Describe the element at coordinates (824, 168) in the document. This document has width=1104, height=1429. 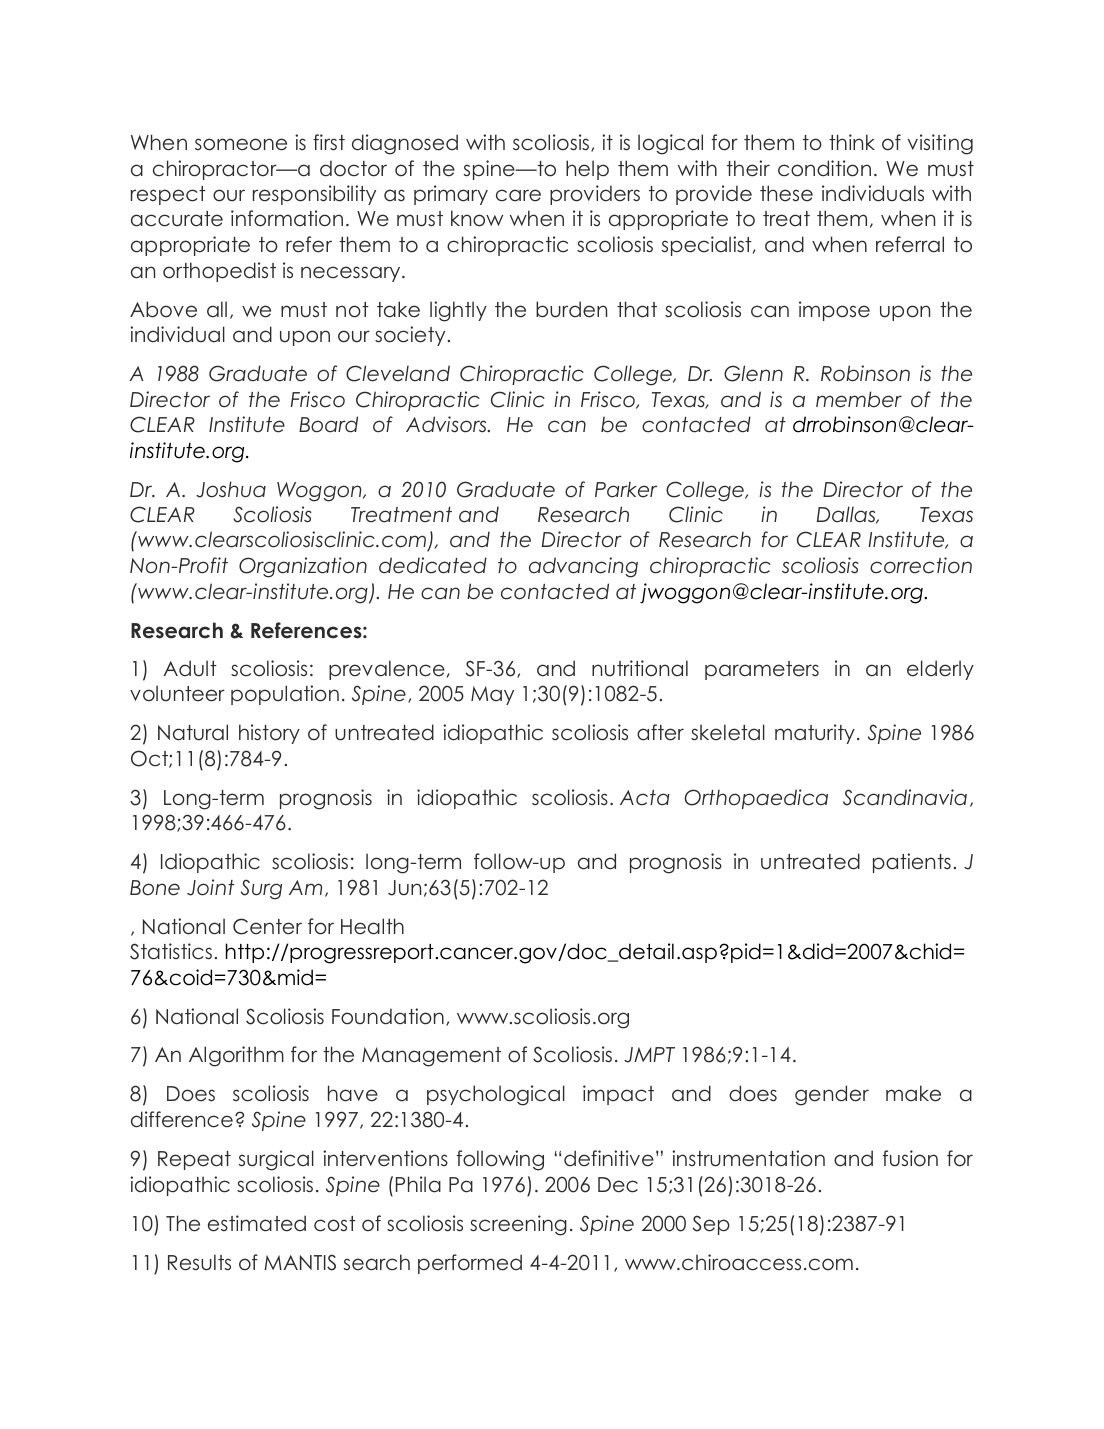
I see `condition` at that location.
